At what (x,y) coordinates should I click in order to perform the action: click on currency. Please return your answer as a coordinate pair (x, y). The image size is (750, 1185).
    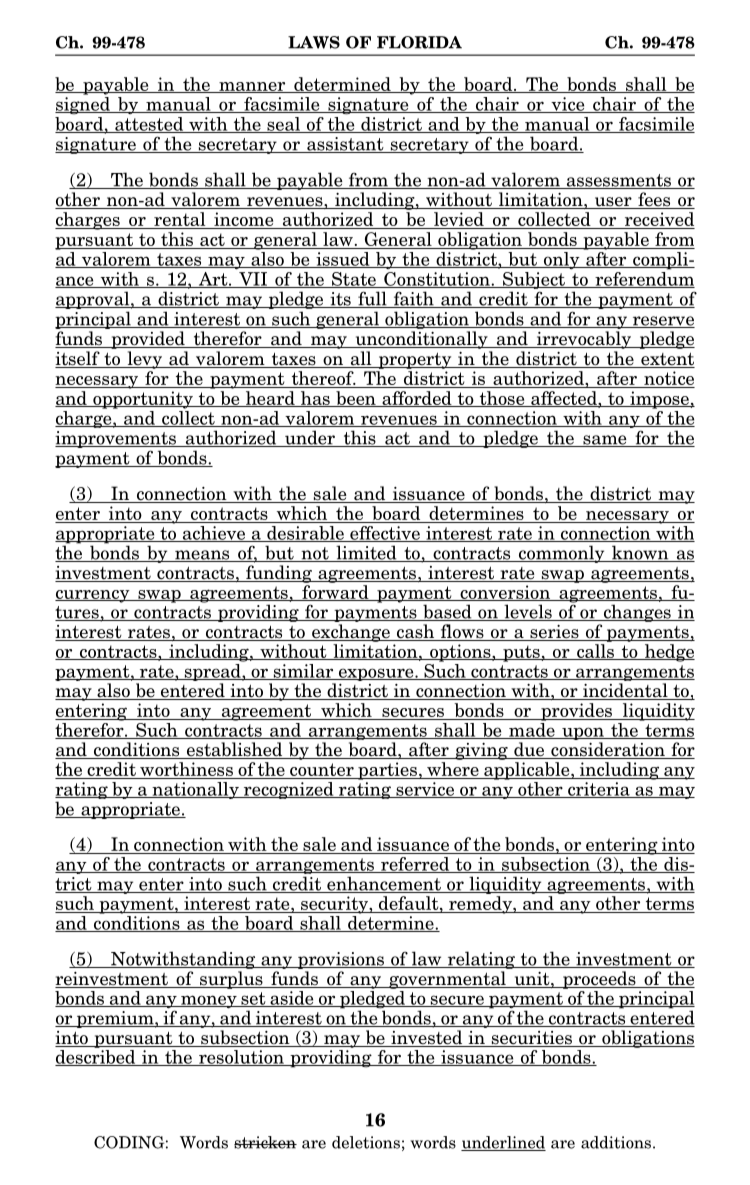
    Looking at the image, I should click on (93, 596).
